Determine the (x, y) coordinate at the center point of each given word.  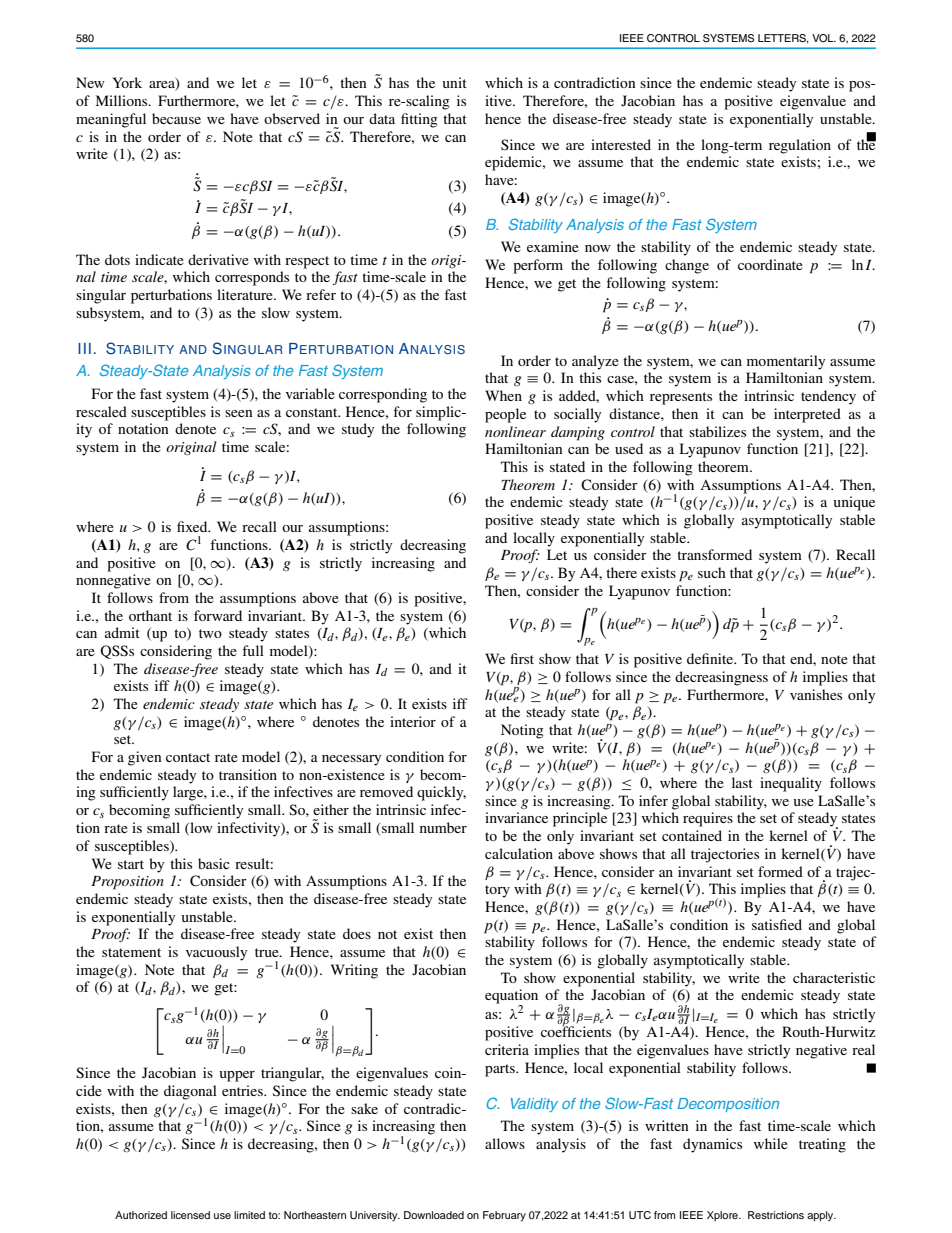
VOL (824, 38)
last (742, 782)
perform (538, 266)
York (127, 82)
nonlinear (515, 431)
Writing (354, 971)
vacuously (216, 953)
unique (854, 503)
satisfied (777, 924)
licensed (190, 1215)
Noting (522, 731)
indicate (159, 259)
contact (188, 757)
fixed (193, 526)
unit (454, 82)
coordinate (770, 264)
